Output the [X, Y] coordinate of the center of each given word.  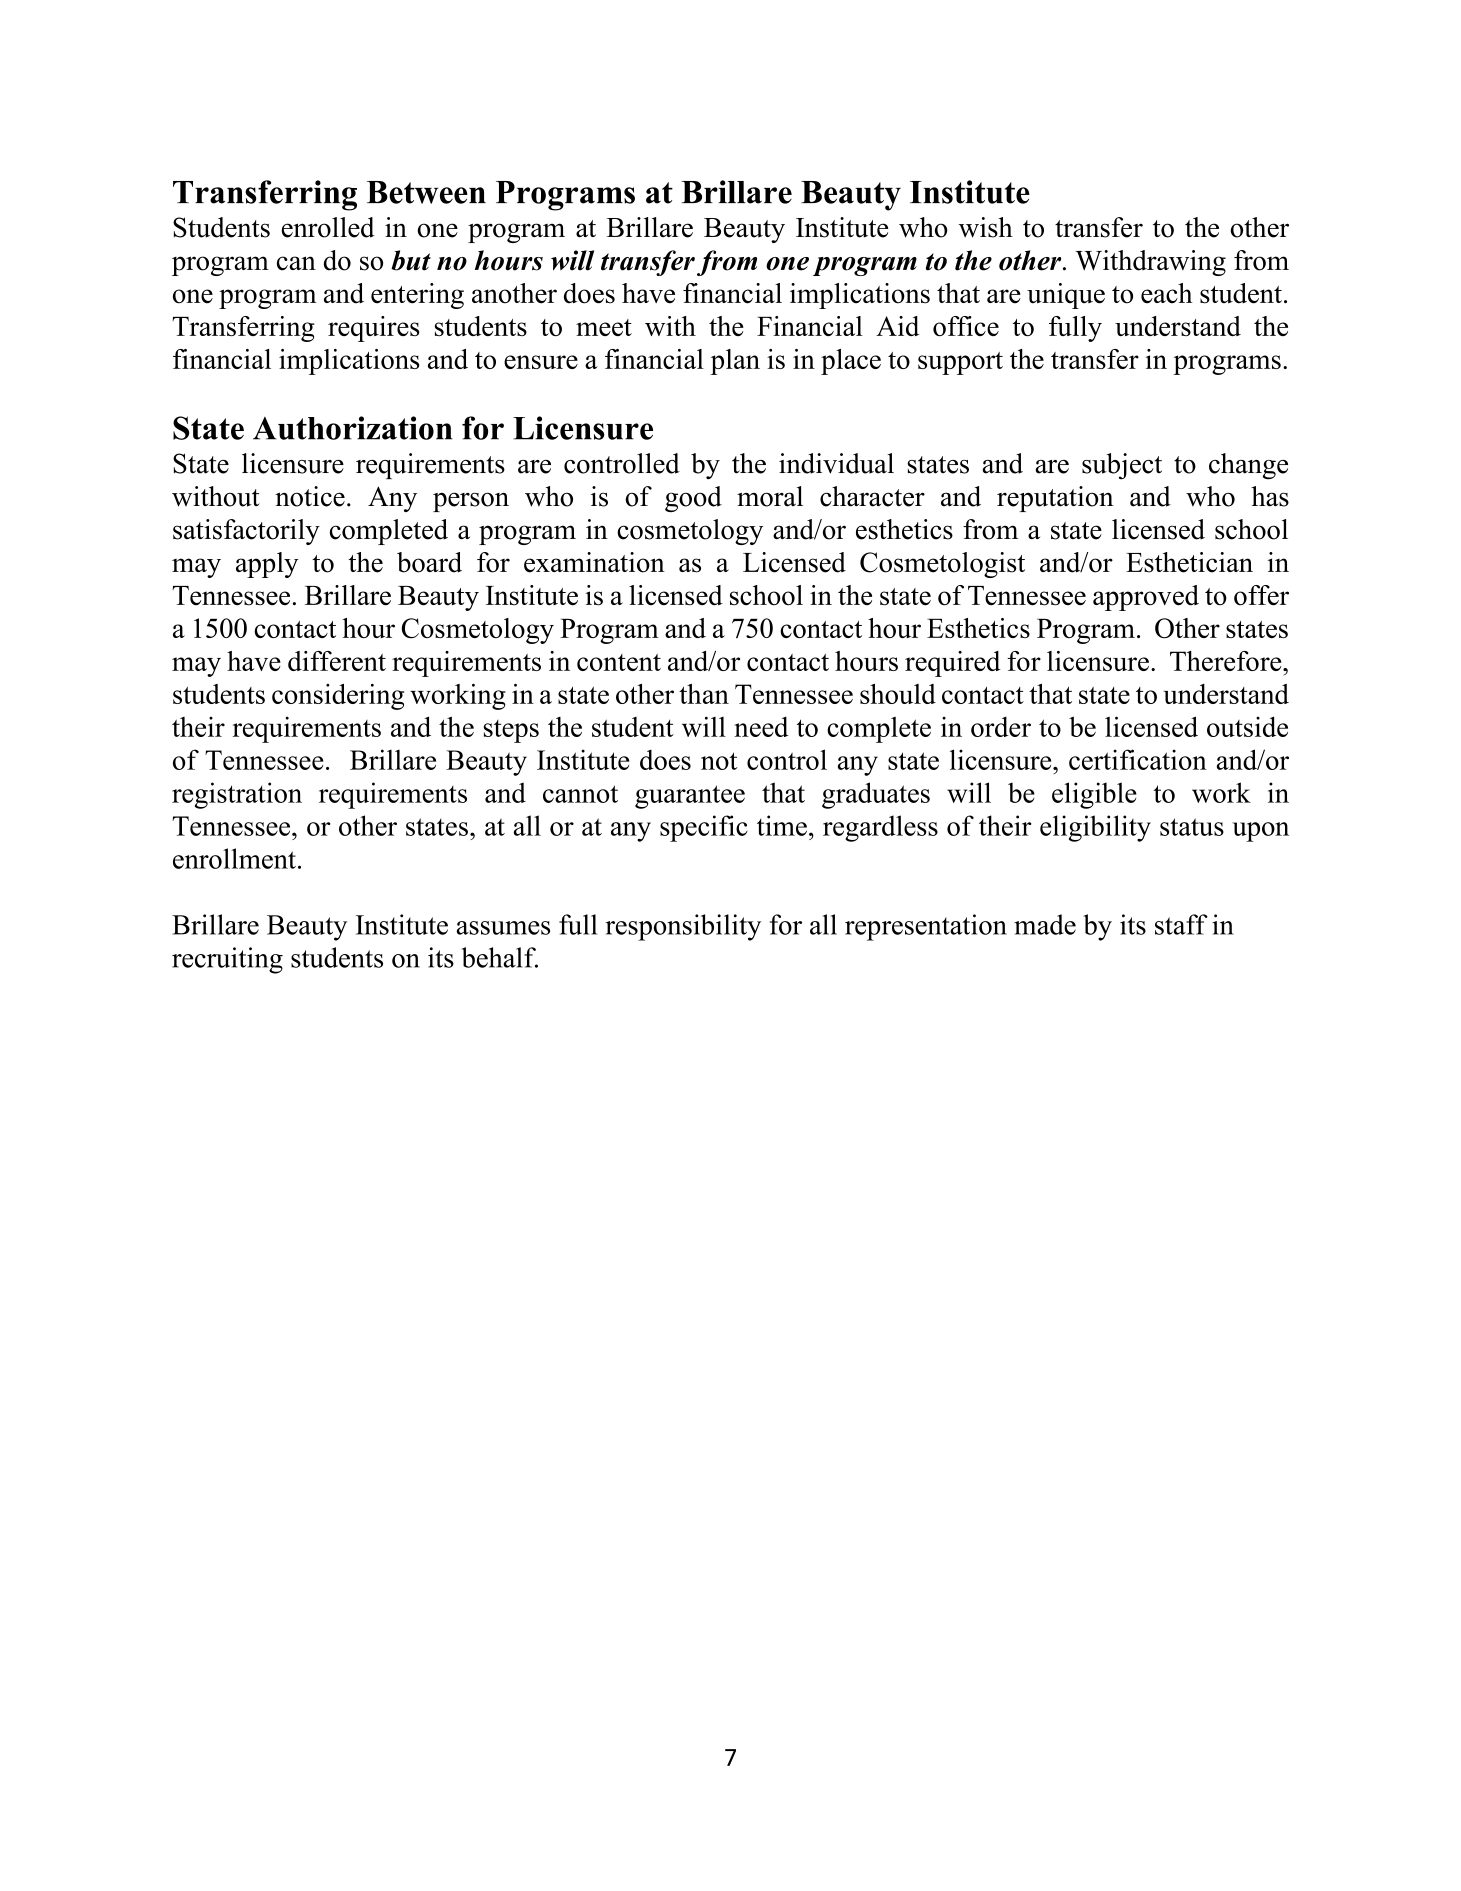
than [704, 694]
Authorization [352, 428]
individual [836, 463]
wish [986, 227]
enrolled [328, 227]
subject [1122, 466]
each [1167, 293]
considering [338, 697]
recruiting [227, 960]
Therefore [1227, 661]
